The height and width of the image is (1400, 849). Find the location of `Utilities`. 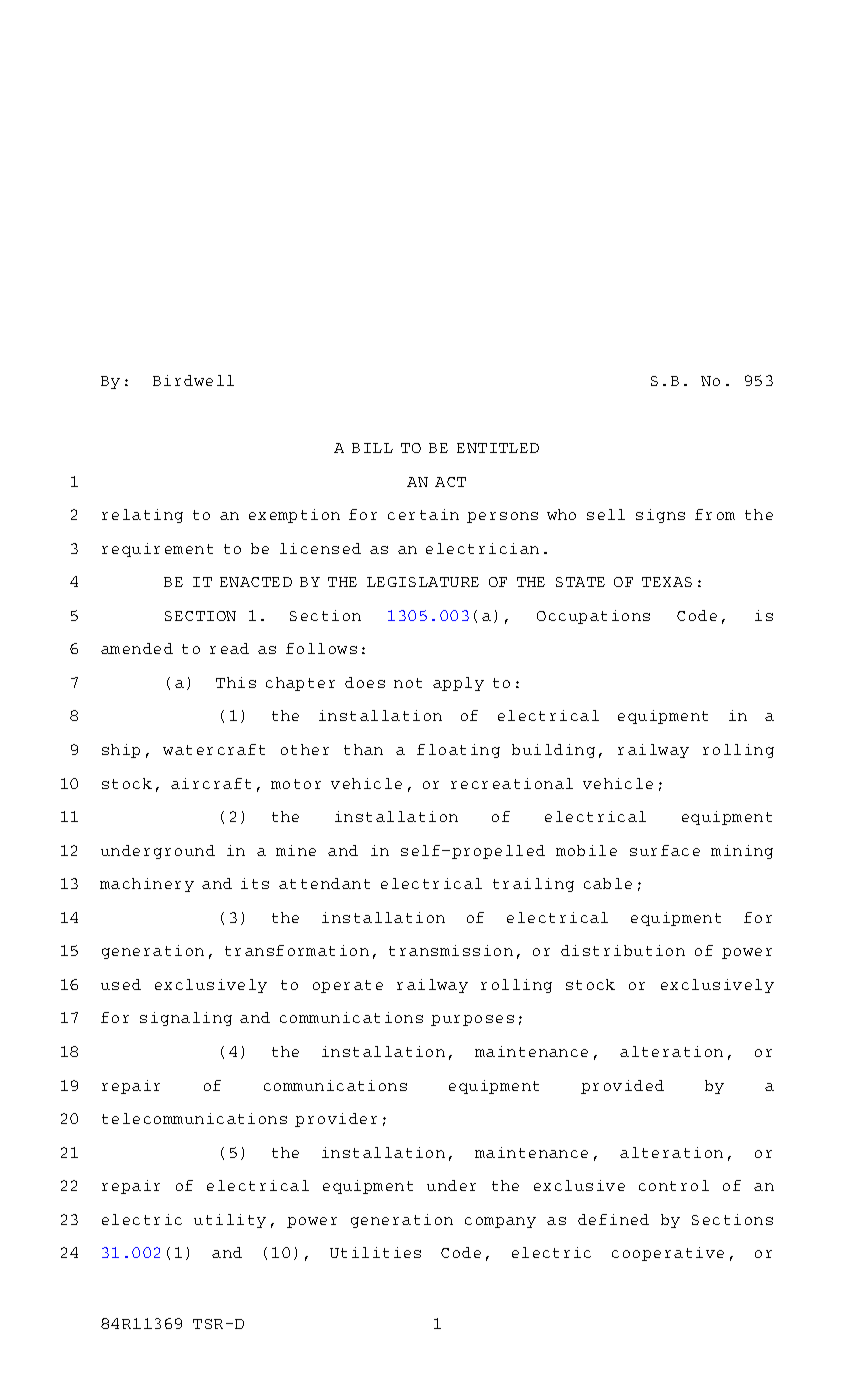

Utilities is located at coordinates (375, 1252).
